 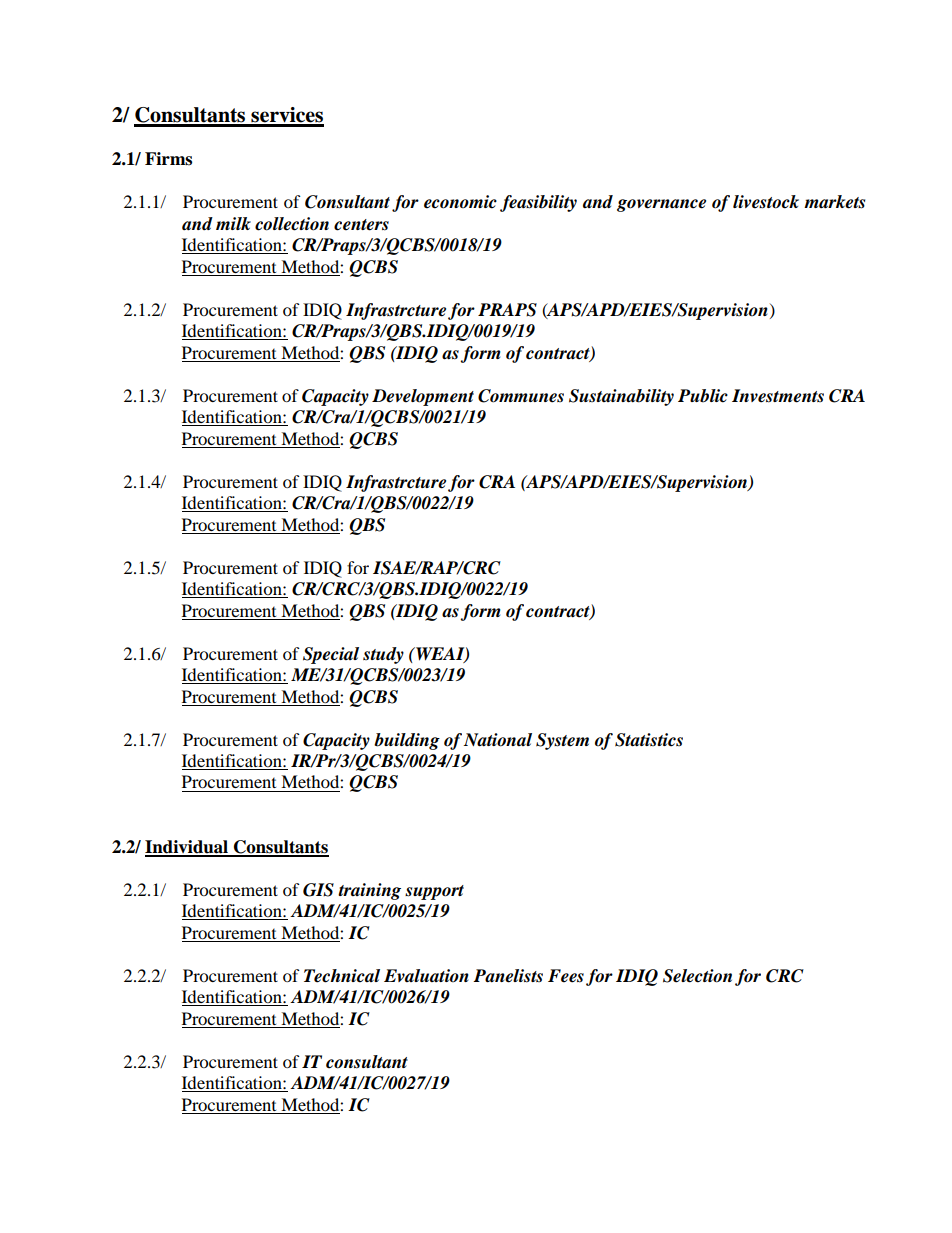 What do you see at coordinates (233, 223) in the screenshot?
I see `milk` at bounding box center [233, 223].
